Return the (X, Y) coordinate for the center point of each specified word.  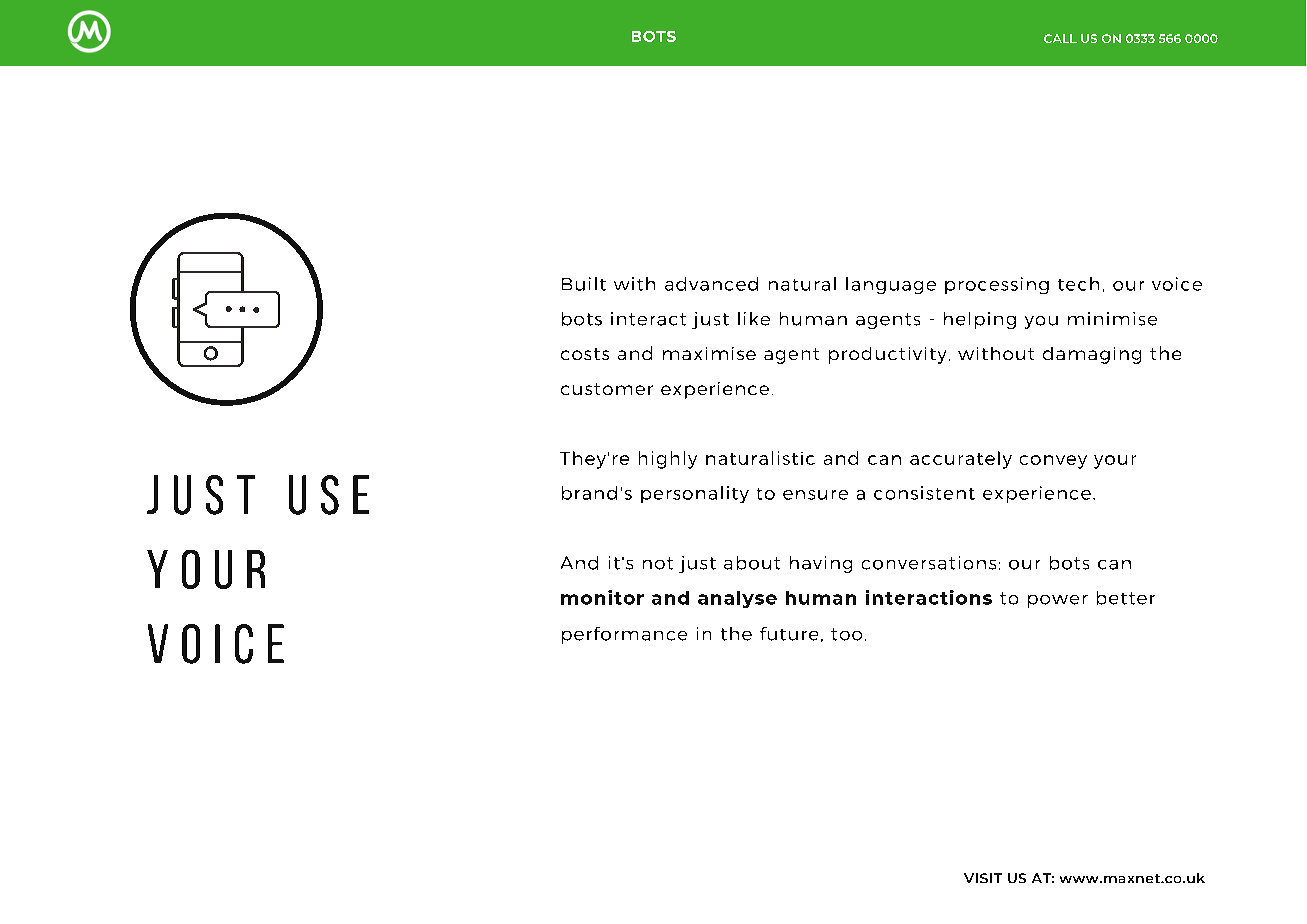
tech (1078, 284)
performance (624, 635)
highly (668, 460)
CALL (1060, 38)
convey (1053, 462)
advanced (711, 284)
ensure (815, 495)
